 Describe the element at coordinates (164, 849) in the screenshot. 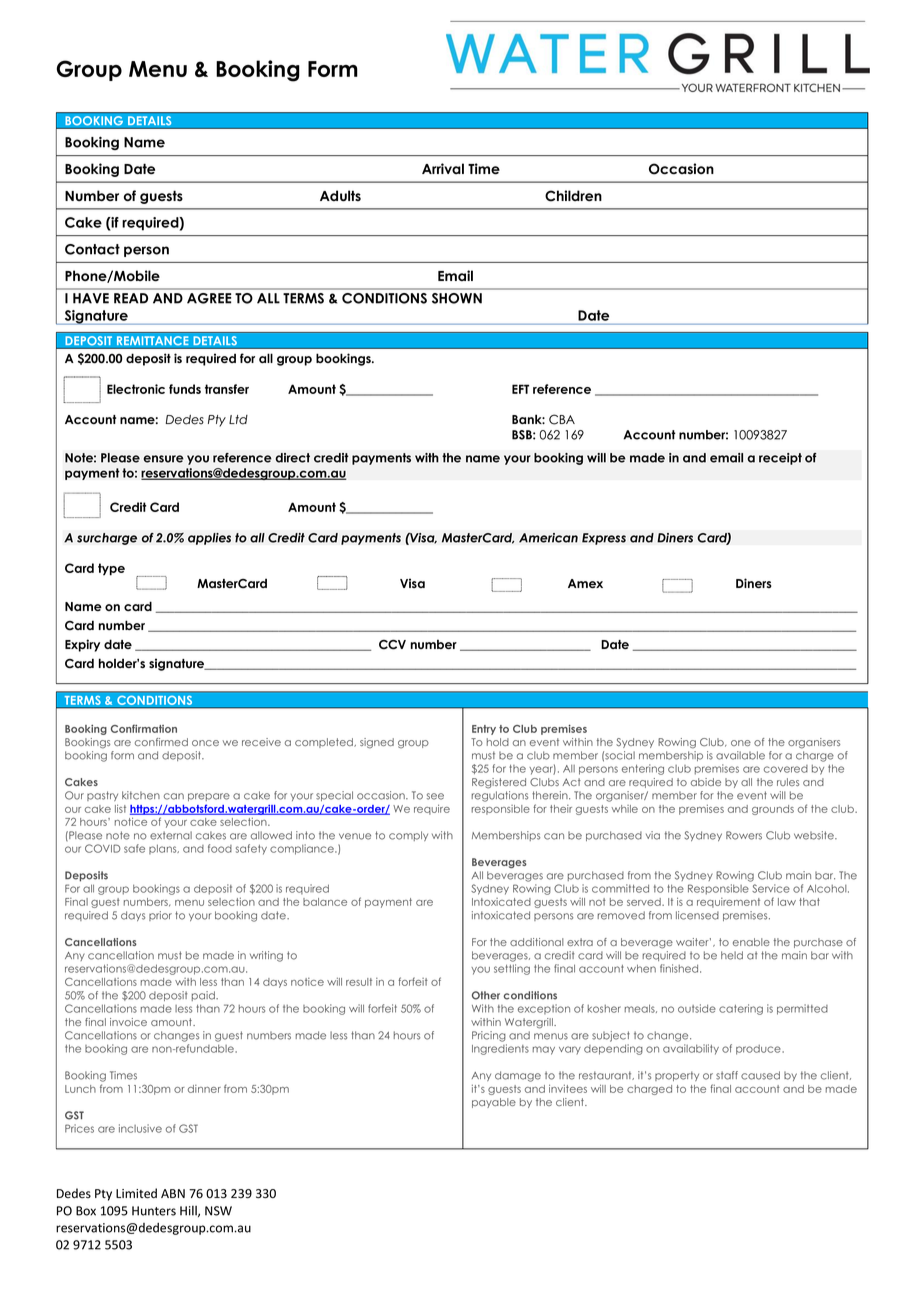

I see `plans` at that location.
